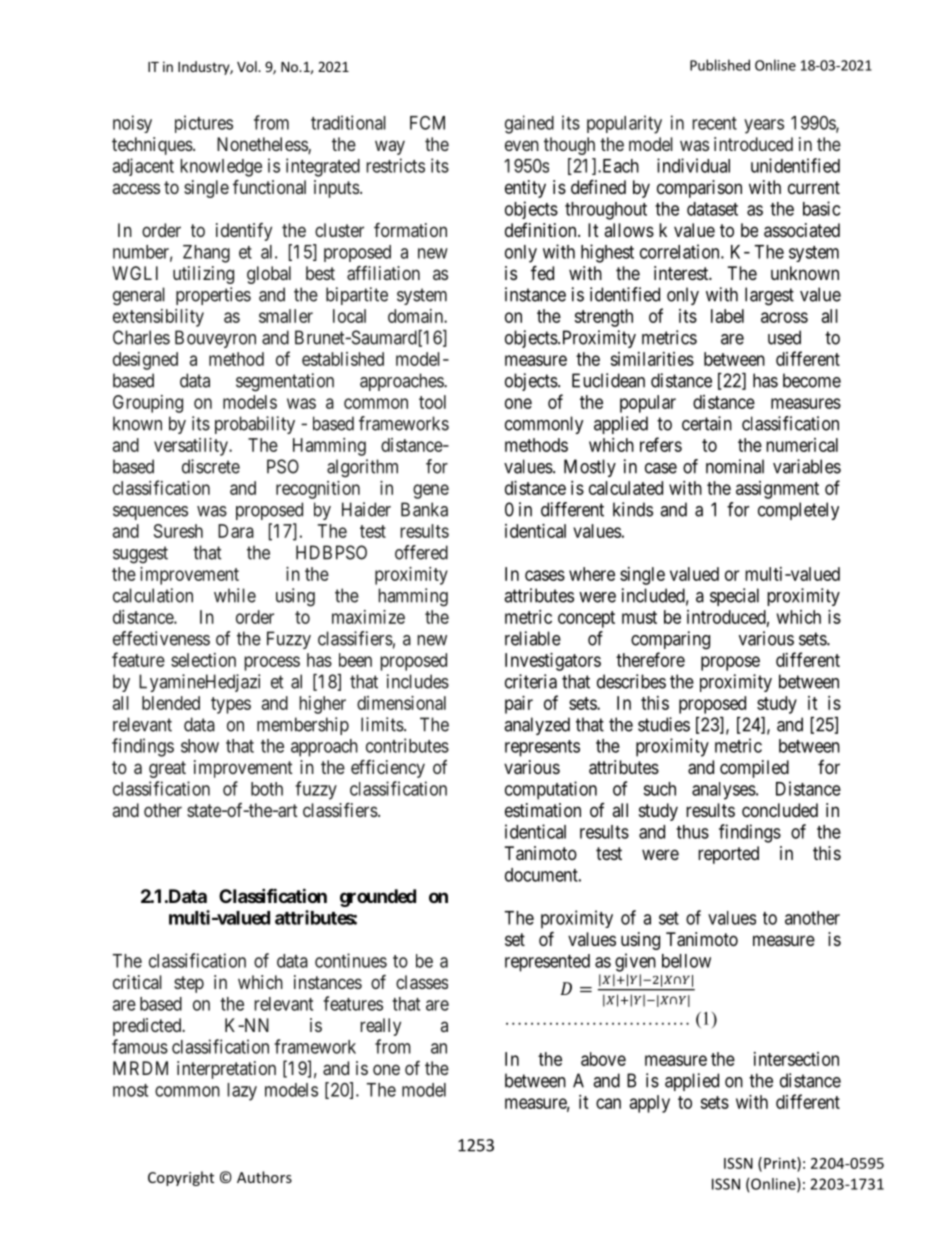  Describe the element at coordinates (533, 638) in the image. I see `reliable` at that location.
